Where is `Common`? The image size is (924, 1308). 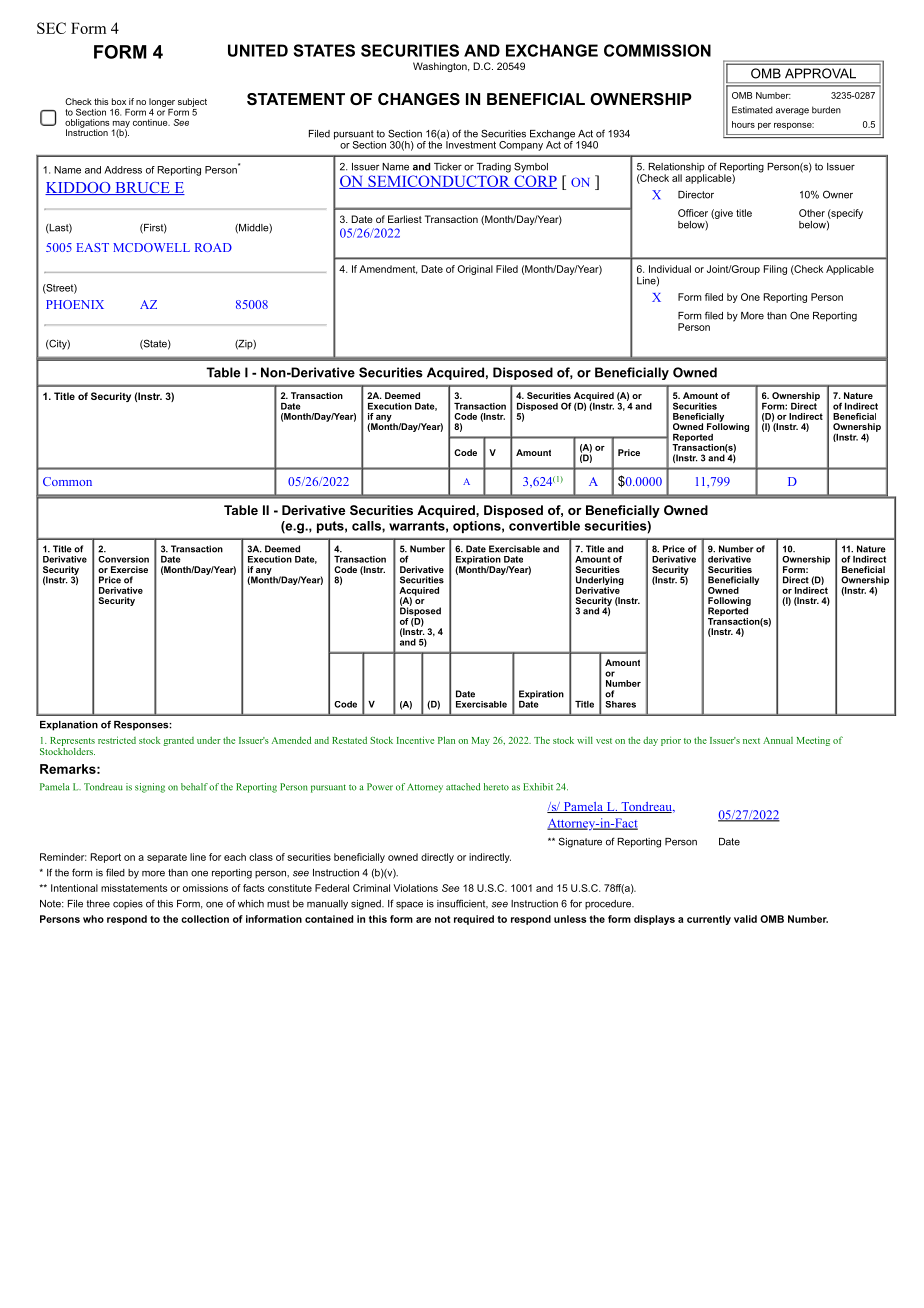 Common is located at coordinates (67, 481).
